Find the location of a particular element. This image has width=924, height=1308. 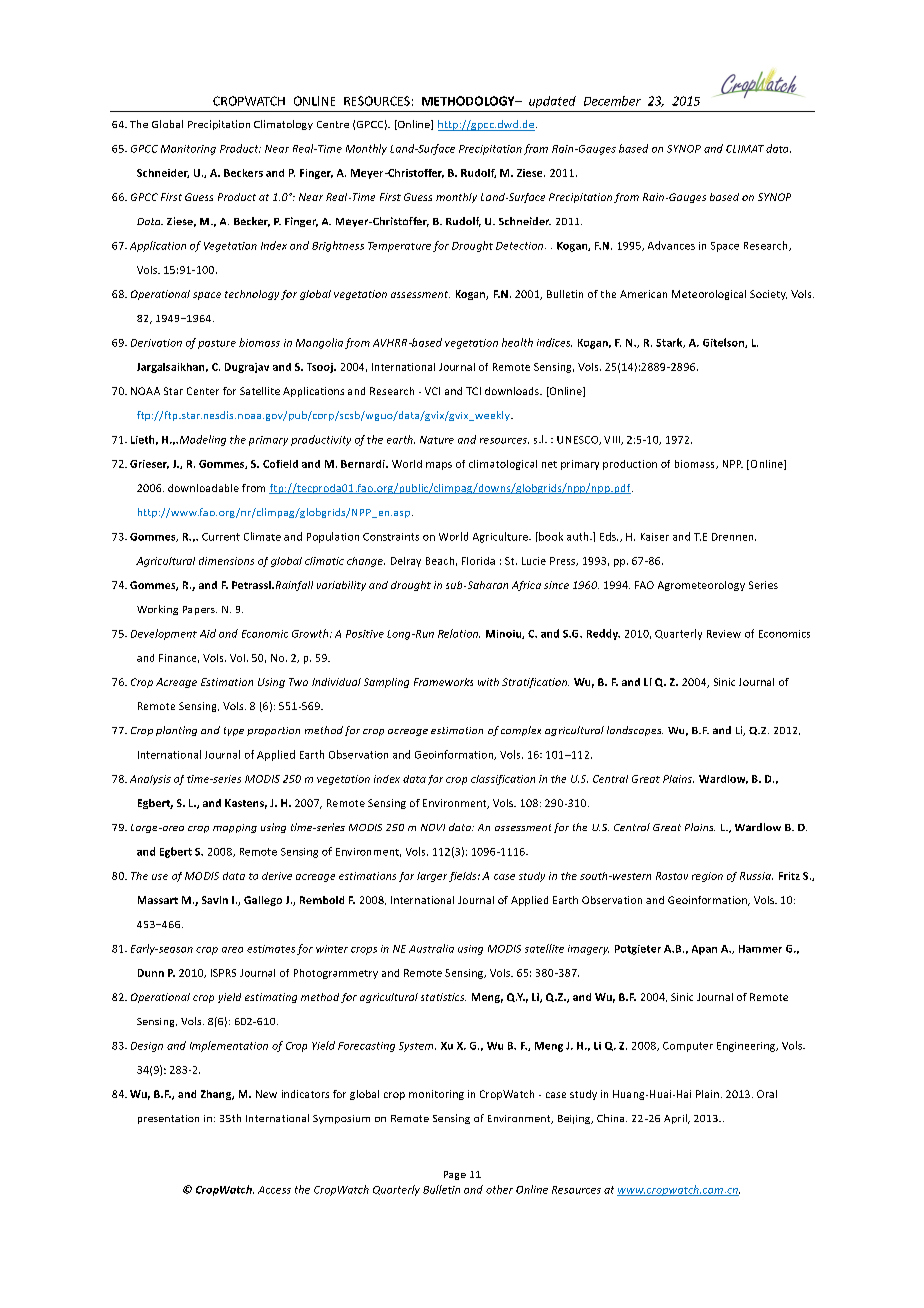

Review is located at coordinates (724, 634).
